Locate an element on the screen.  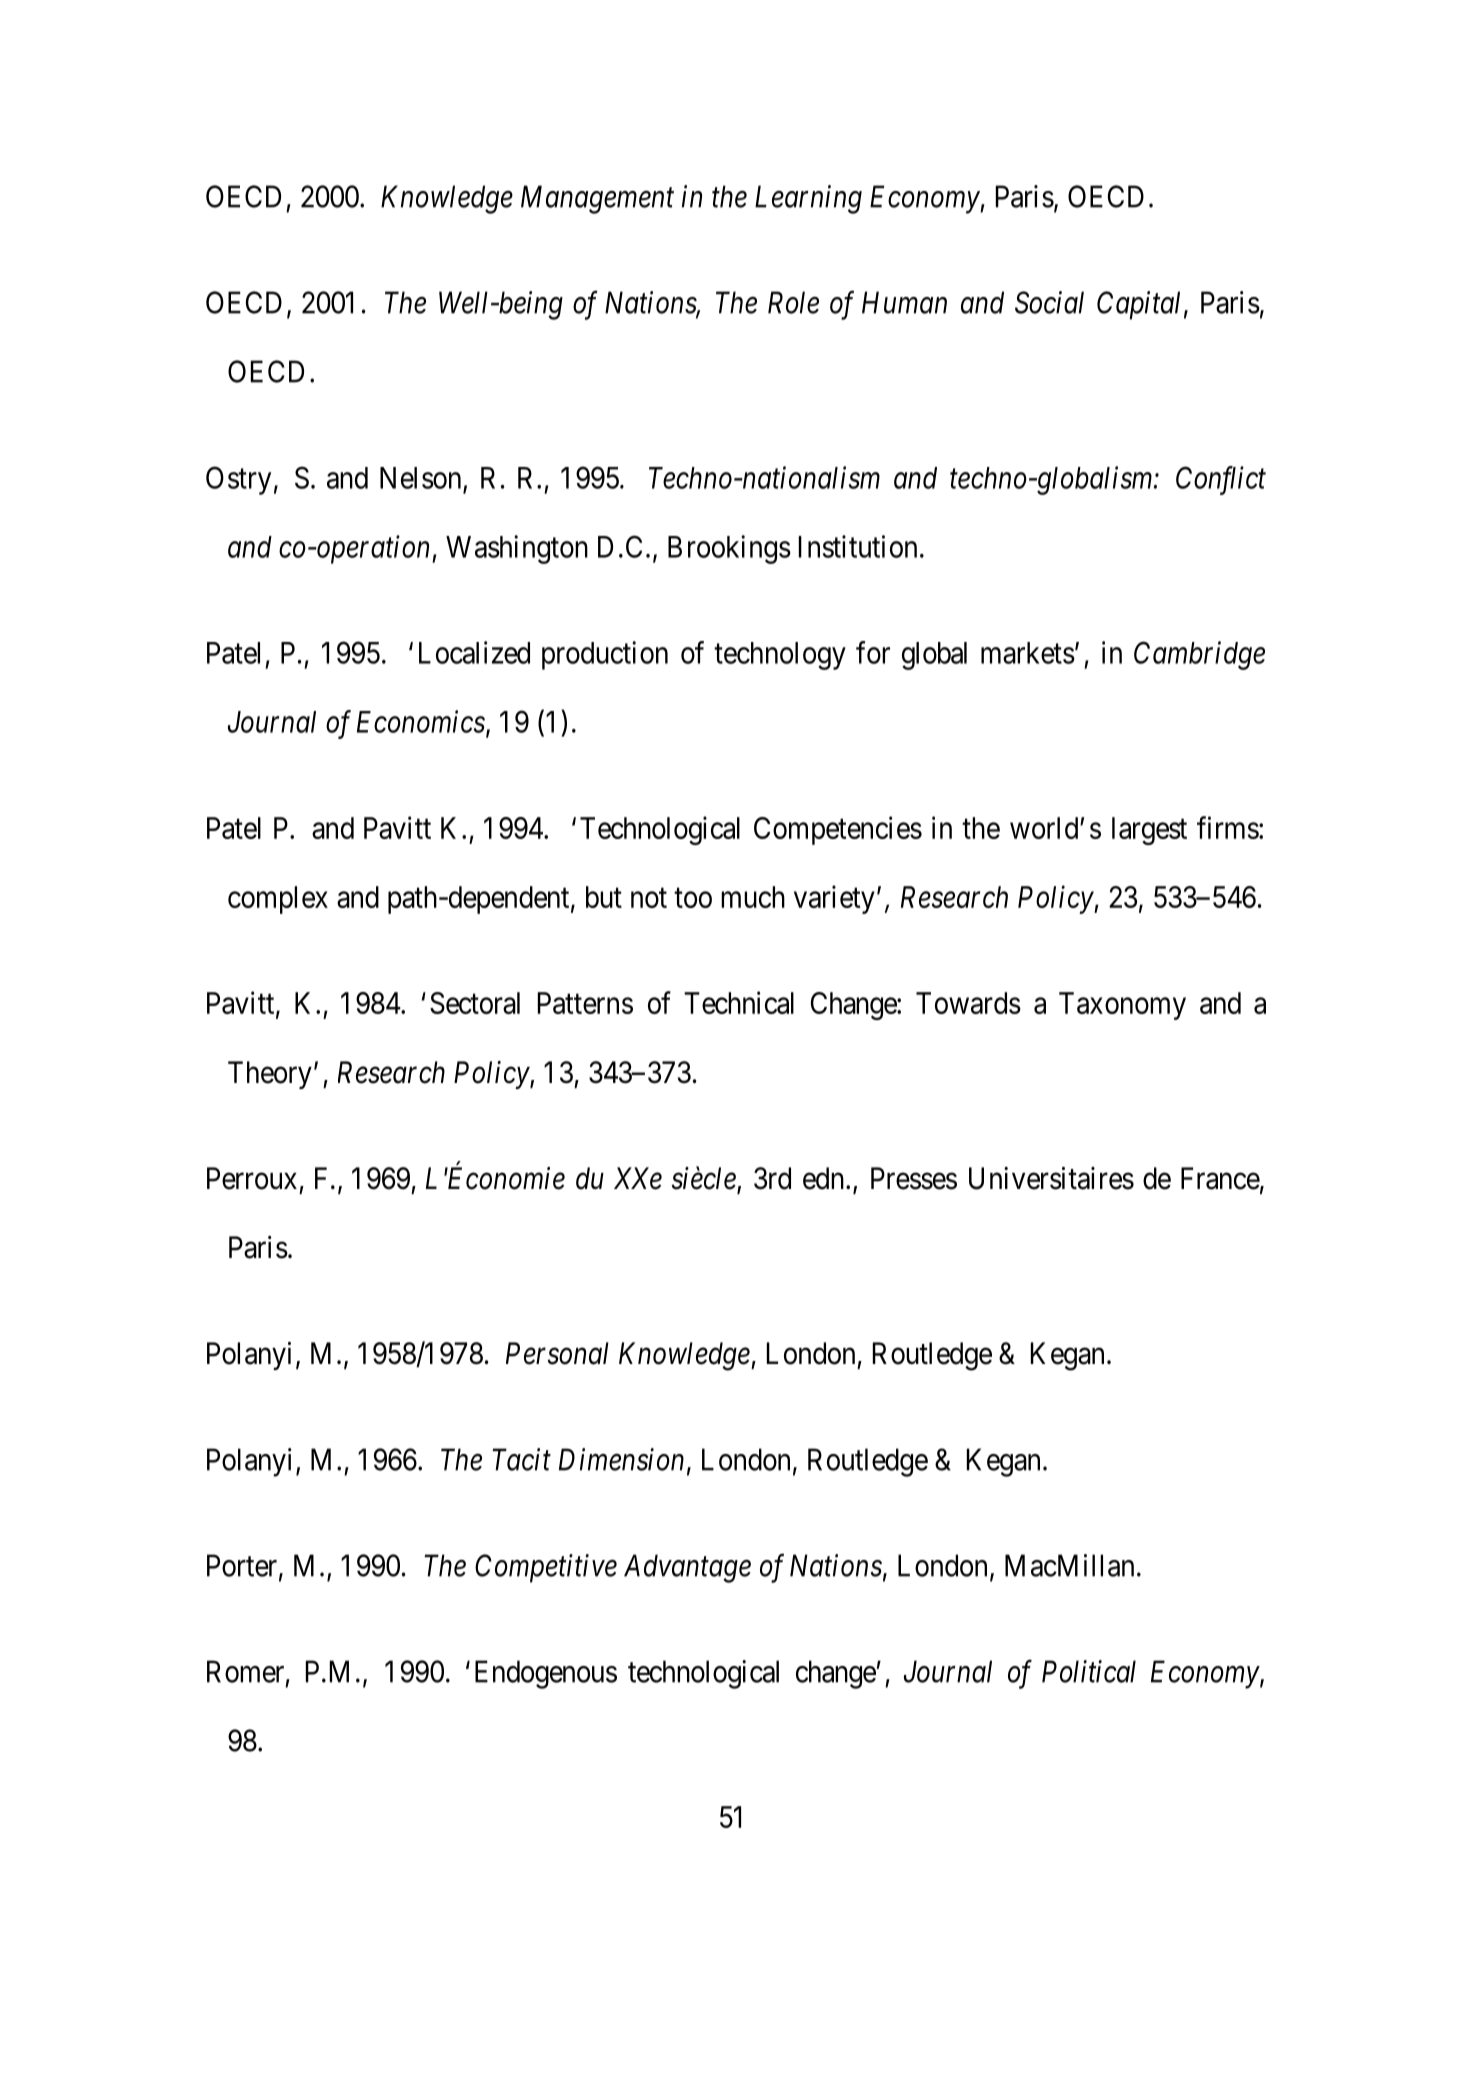
Competitive is located at coordinates (546, 1568).
